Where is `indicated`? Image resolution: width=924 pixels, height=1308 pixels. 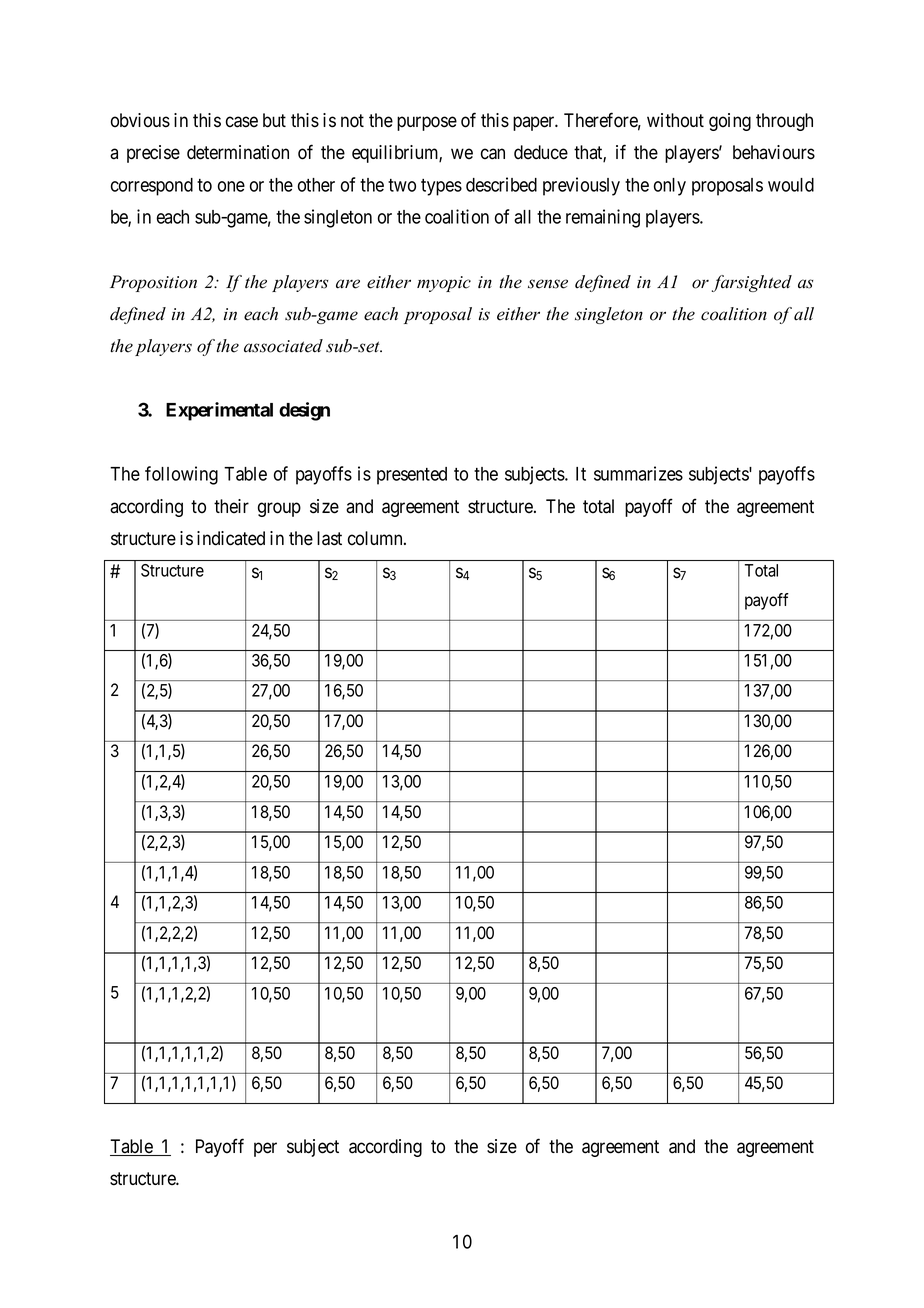
indicated is located at coordinates (231, 538).
